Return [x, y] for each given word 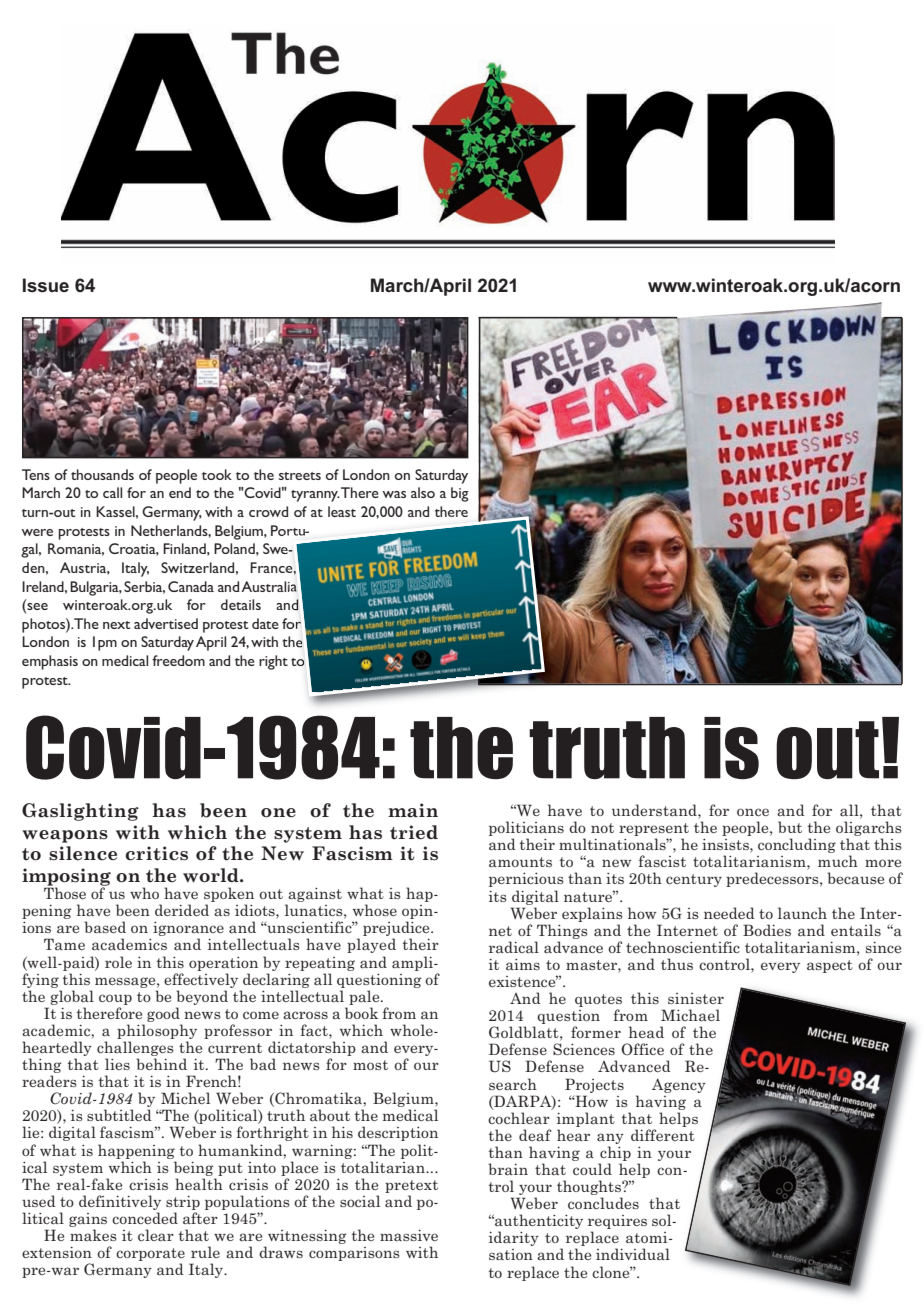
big [460, 494]
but [790, 827]
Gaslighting [80, 812]
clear [156, 1235]
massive [409, 1235]
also [423, 492]
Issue [46, 285]
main [413, 810]
